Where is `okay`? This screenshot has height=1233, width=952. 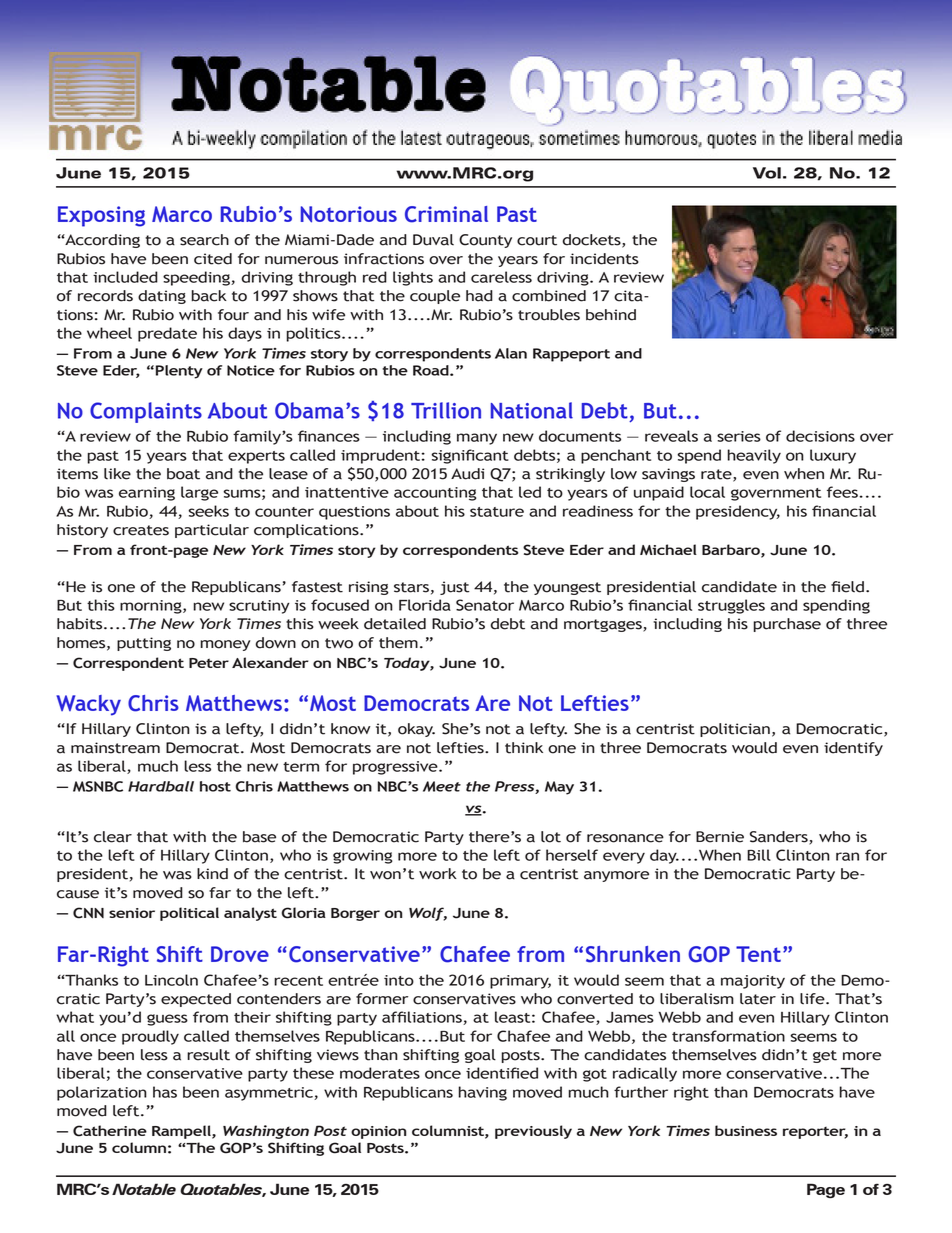
okay is located at coordinates (416, 730).
